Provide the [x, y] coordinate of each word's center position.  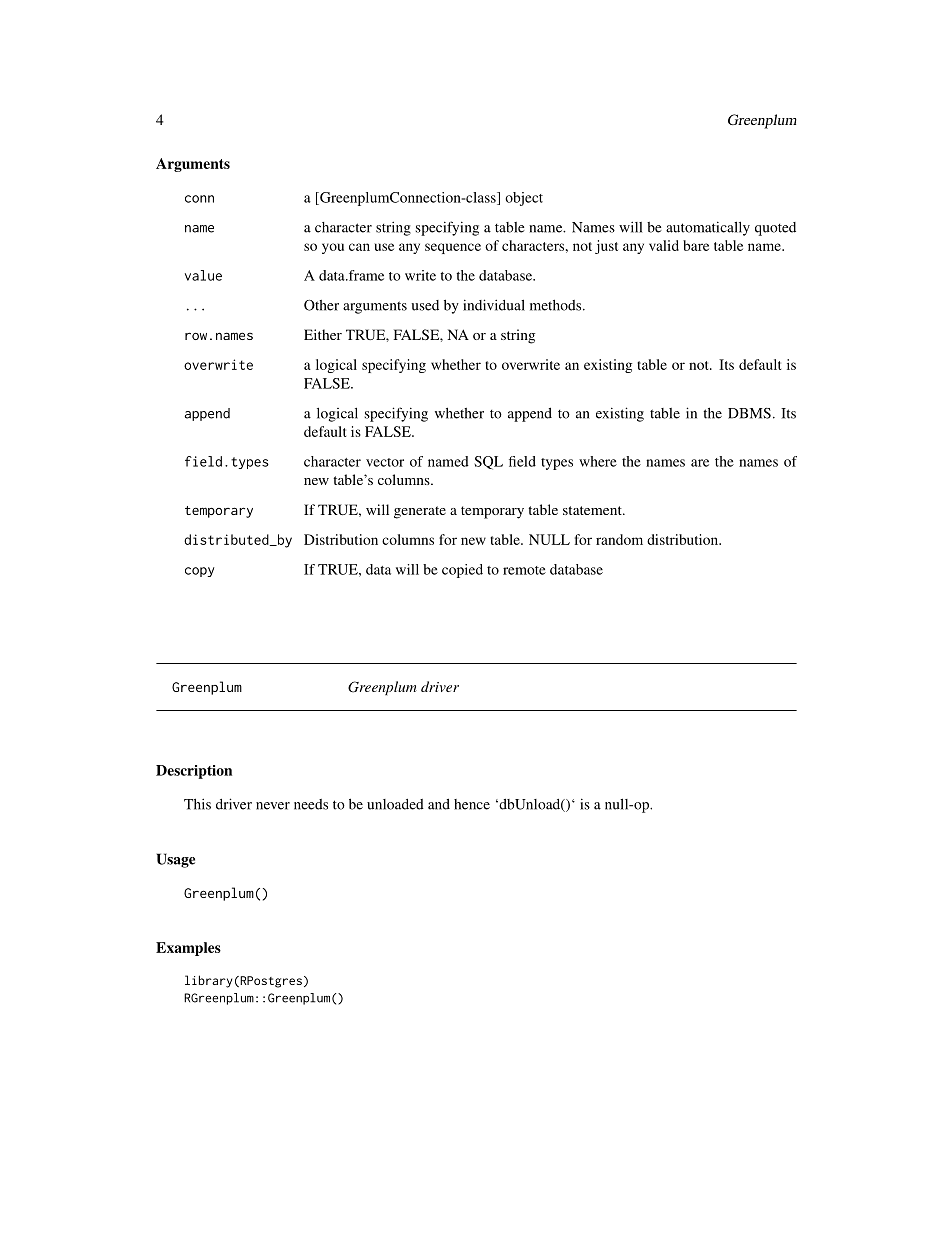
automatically [708, 228]
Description [194, 772]
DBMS [749, 413]
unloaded [395, 804]
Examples [188, 949]
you [333, 248]
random [619, 539]
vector [385, 462]
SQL [488, 463]
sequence [453, 248]
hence [472, 804]
